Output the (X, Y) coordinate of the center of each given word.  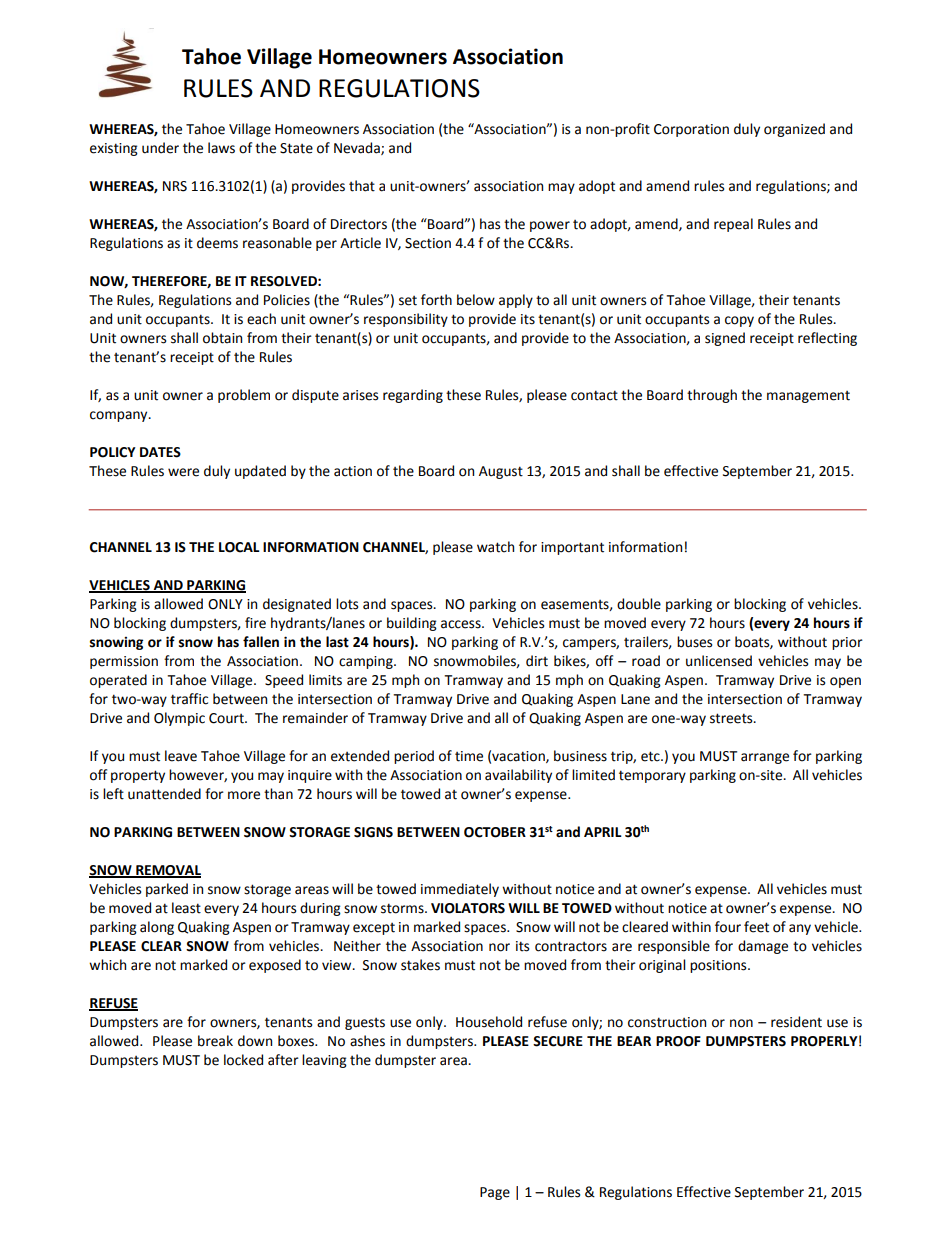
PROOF (678, 1041)
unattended (164, 794)
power (550, 226)
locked (243, 1060)
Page (495, 1193)
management (808, 397)
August (501, 472)
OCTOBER (495, 832)
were (183, 472)
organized (794, 130)
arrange (765, 758)
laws (221, 148)
